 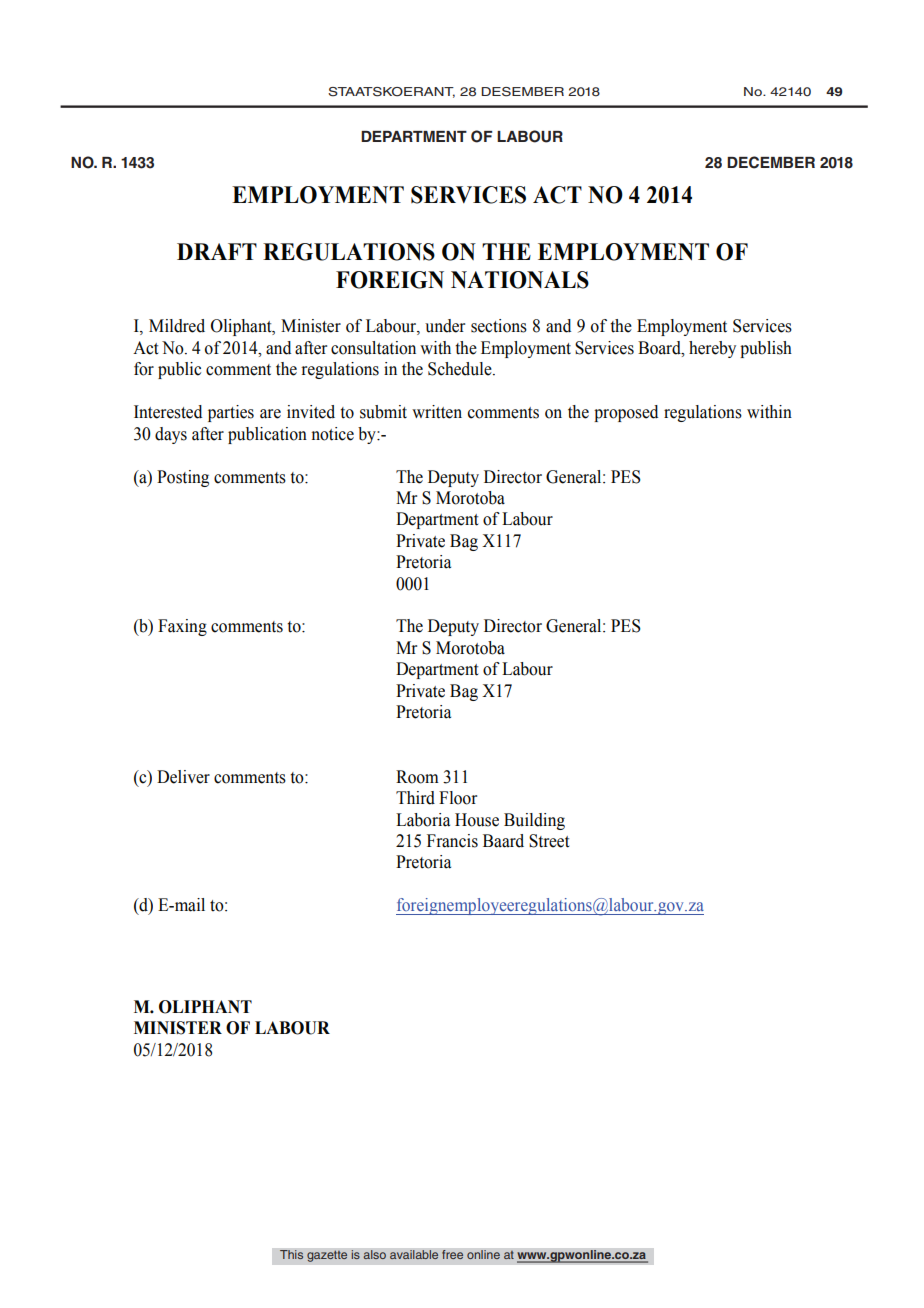 I want to click on hereby, so click(x=712, y=349).
